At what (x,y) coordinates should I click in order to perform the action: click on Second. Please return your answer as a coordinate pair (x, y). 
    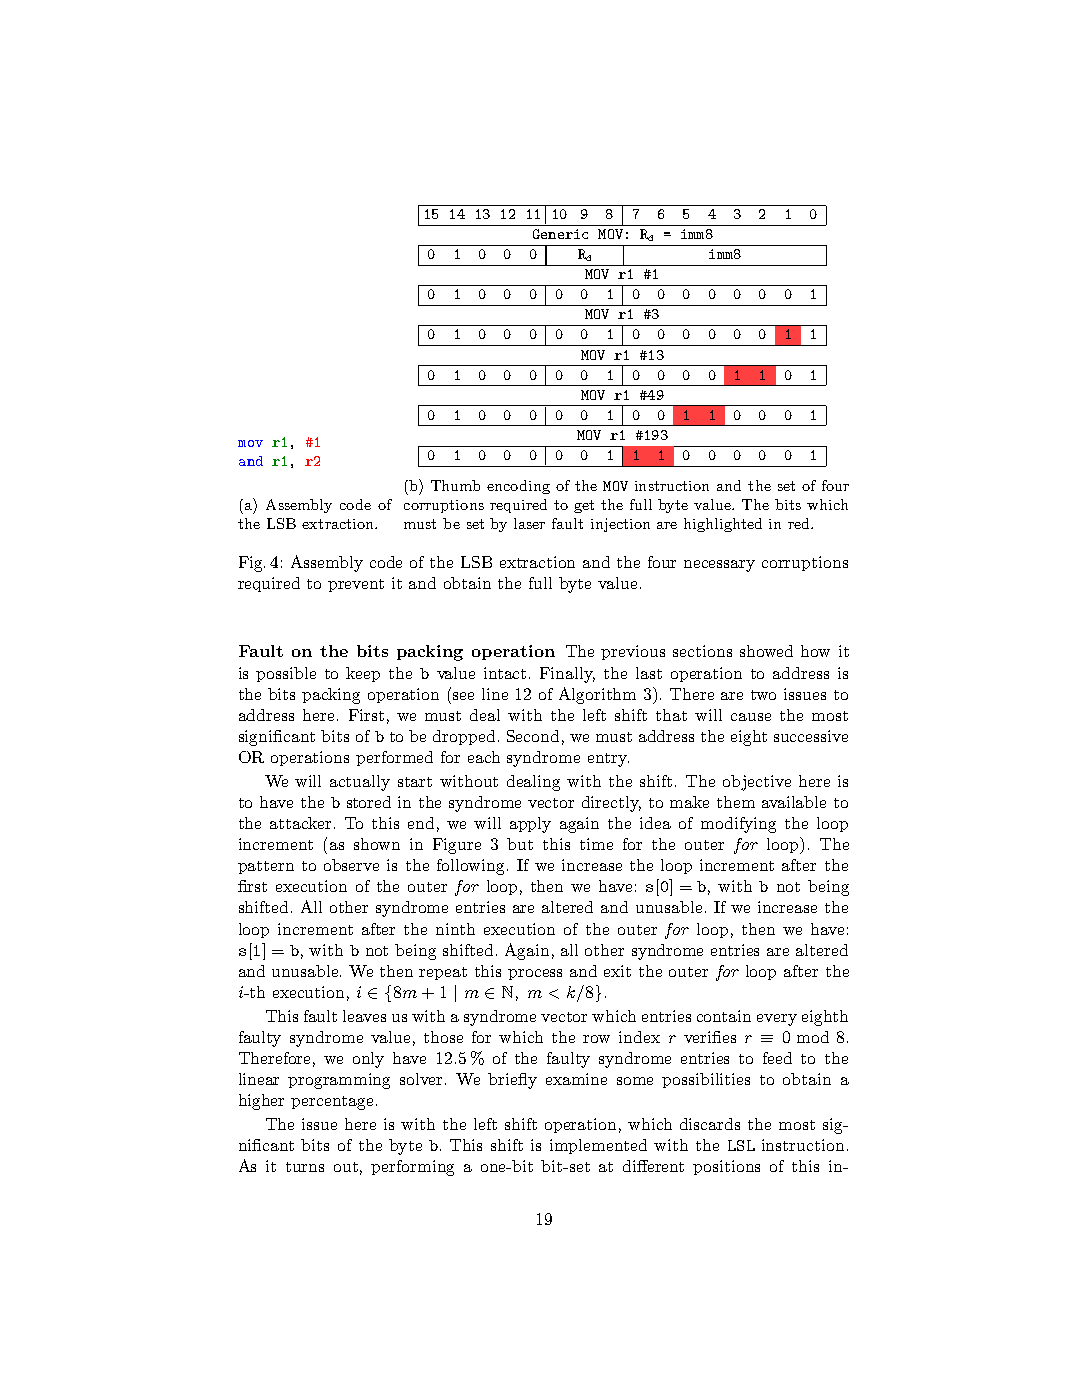
    Looking at the image, I should click on (533, 736).
